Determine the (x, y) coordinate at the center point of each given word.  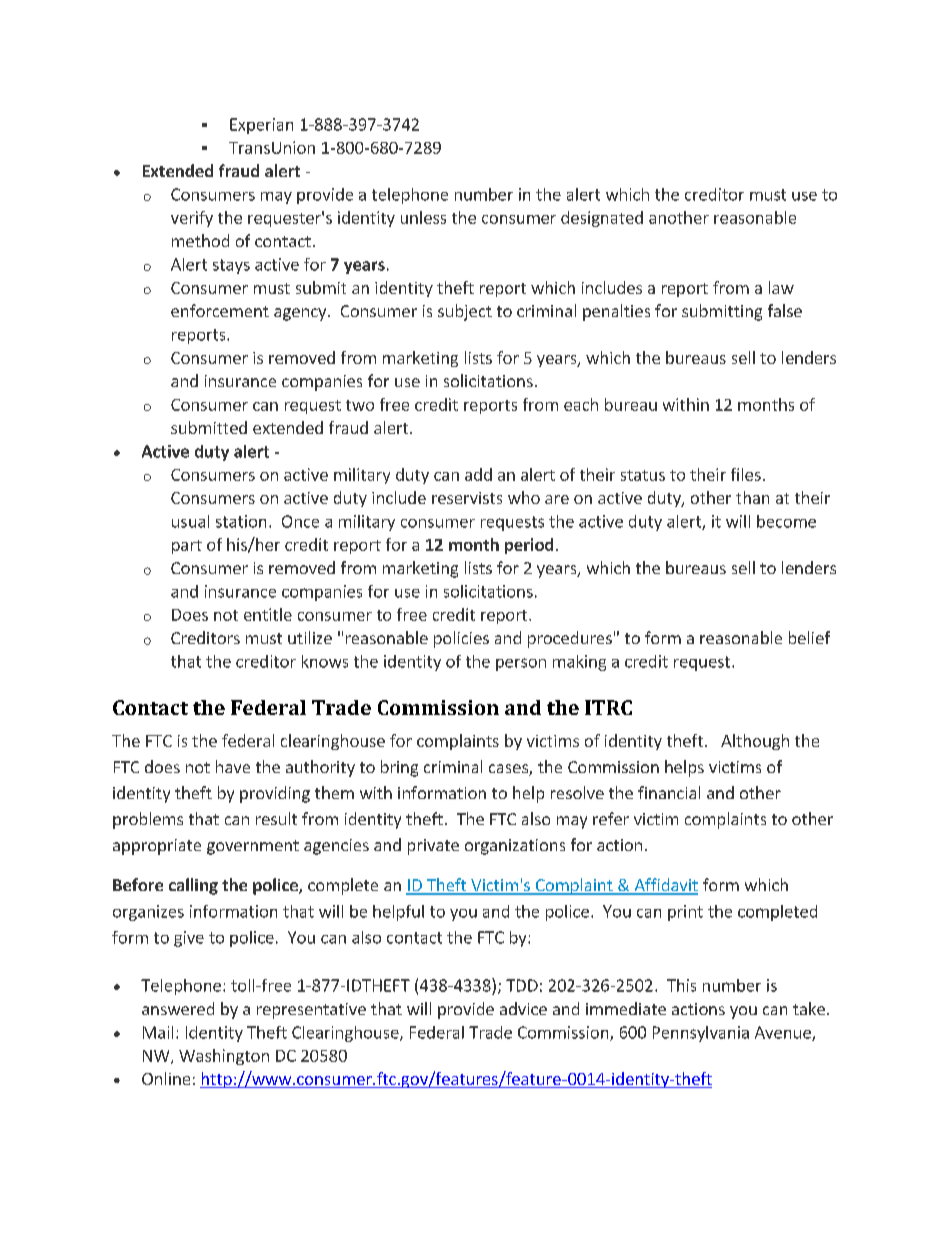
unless (423, 217)
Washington (224, 1057)
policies (461, 639)
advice (523, 1008)
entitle (268, 614)
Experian (261, 126)
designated (602, 219)
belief (809, 637)
